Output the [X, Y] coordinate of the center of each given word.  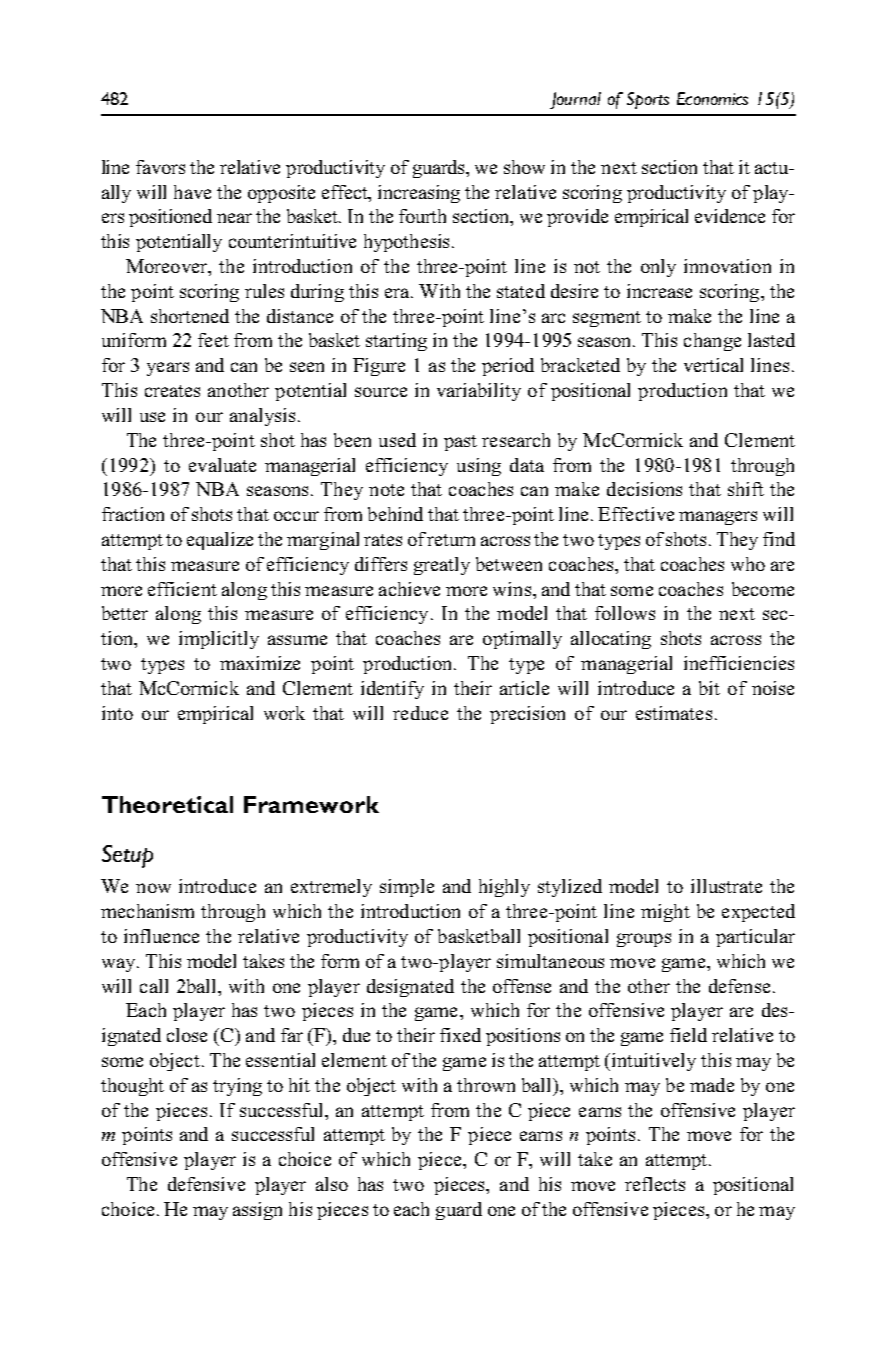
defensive [206, 1184]
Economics [712, 98]
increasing [419, 194]
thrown [486, 1085]
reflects [655, 1184]
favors [160, 167]
